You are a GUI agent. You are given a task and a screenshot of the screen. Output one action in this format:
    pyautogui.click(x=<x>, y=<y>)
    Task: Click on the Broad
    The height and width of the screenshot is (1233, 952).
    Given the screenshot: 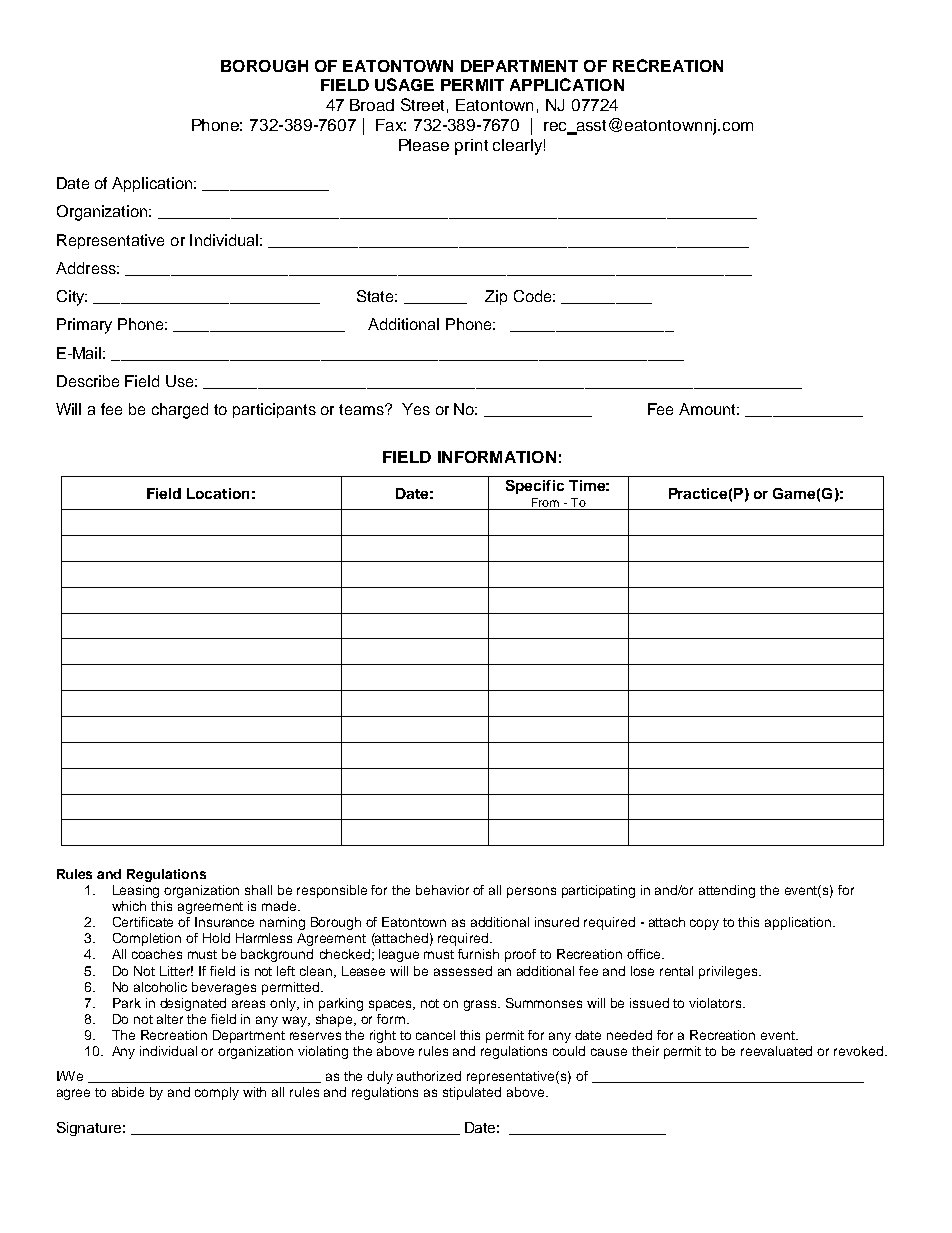 What is the action you would take?
    pyautogui.click(x=372, y=105)
